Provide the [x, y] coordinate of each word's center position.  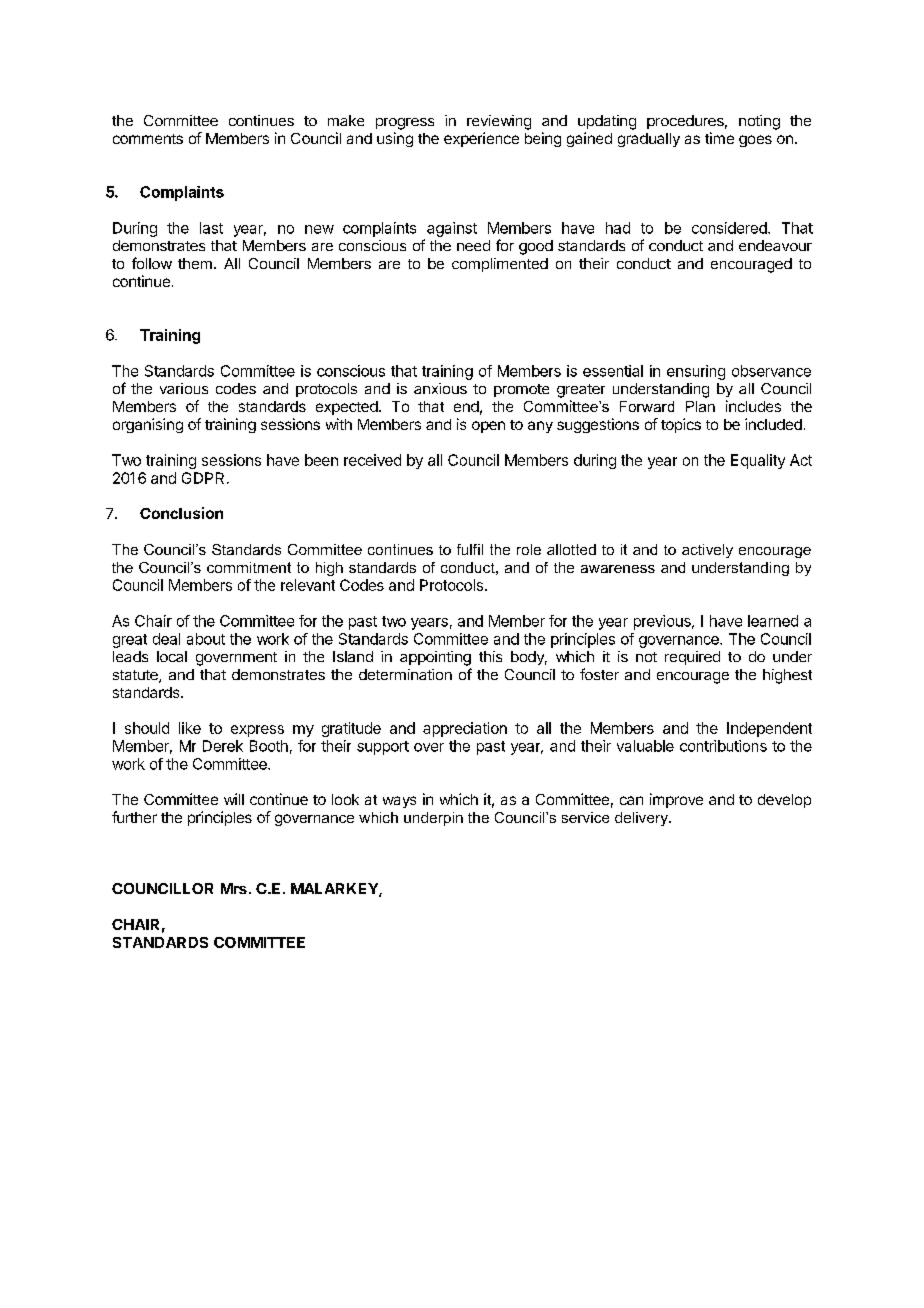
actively [707, 551]
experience [481, 139]
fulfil [470, 549]
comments [148, 139]
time [719, 138]
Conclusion [181, 513]
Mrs [234, 888]
